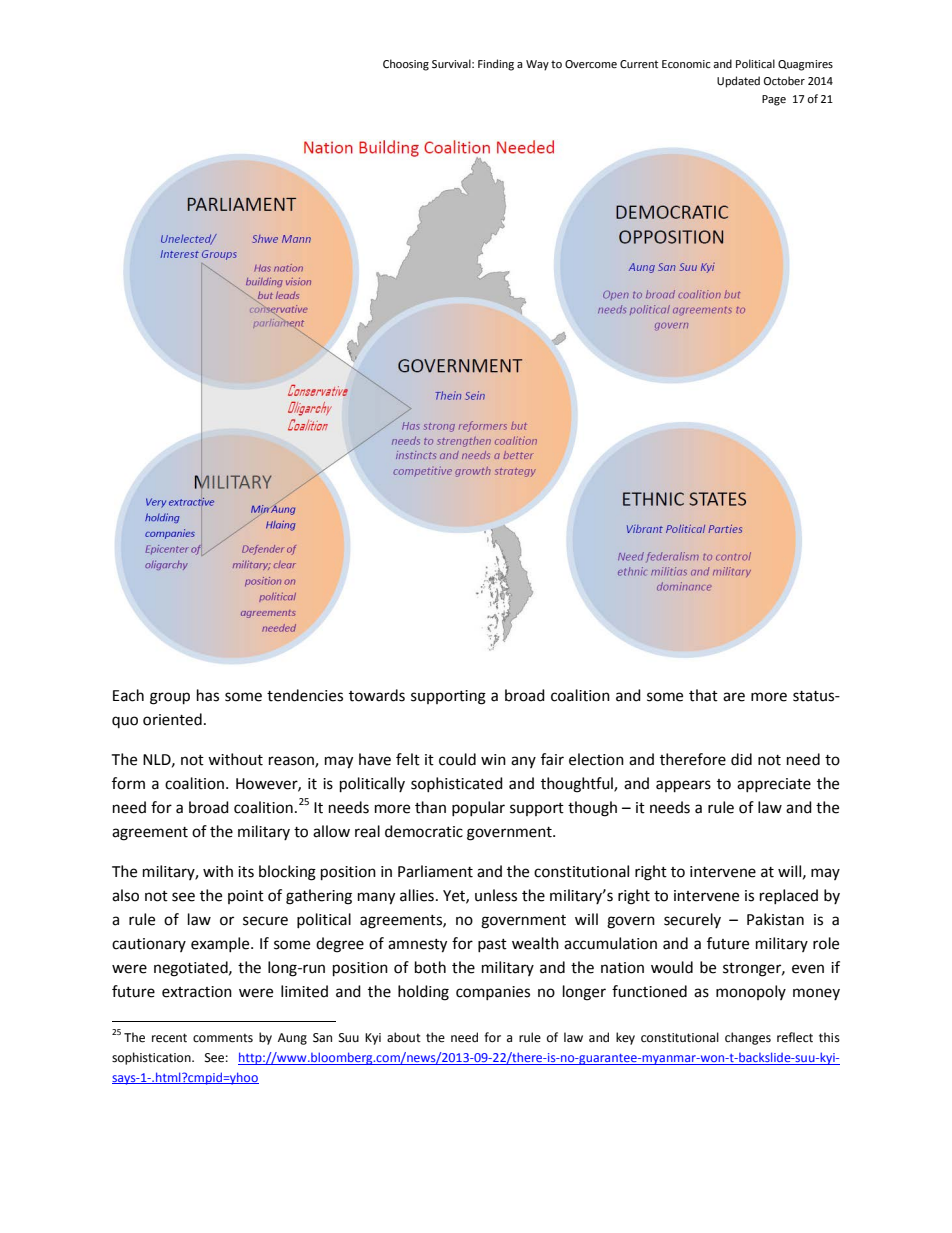 This document has height=1233, width=952. Describe the element at coordinates (537, 65) in the document. I see `Way` at that location.
